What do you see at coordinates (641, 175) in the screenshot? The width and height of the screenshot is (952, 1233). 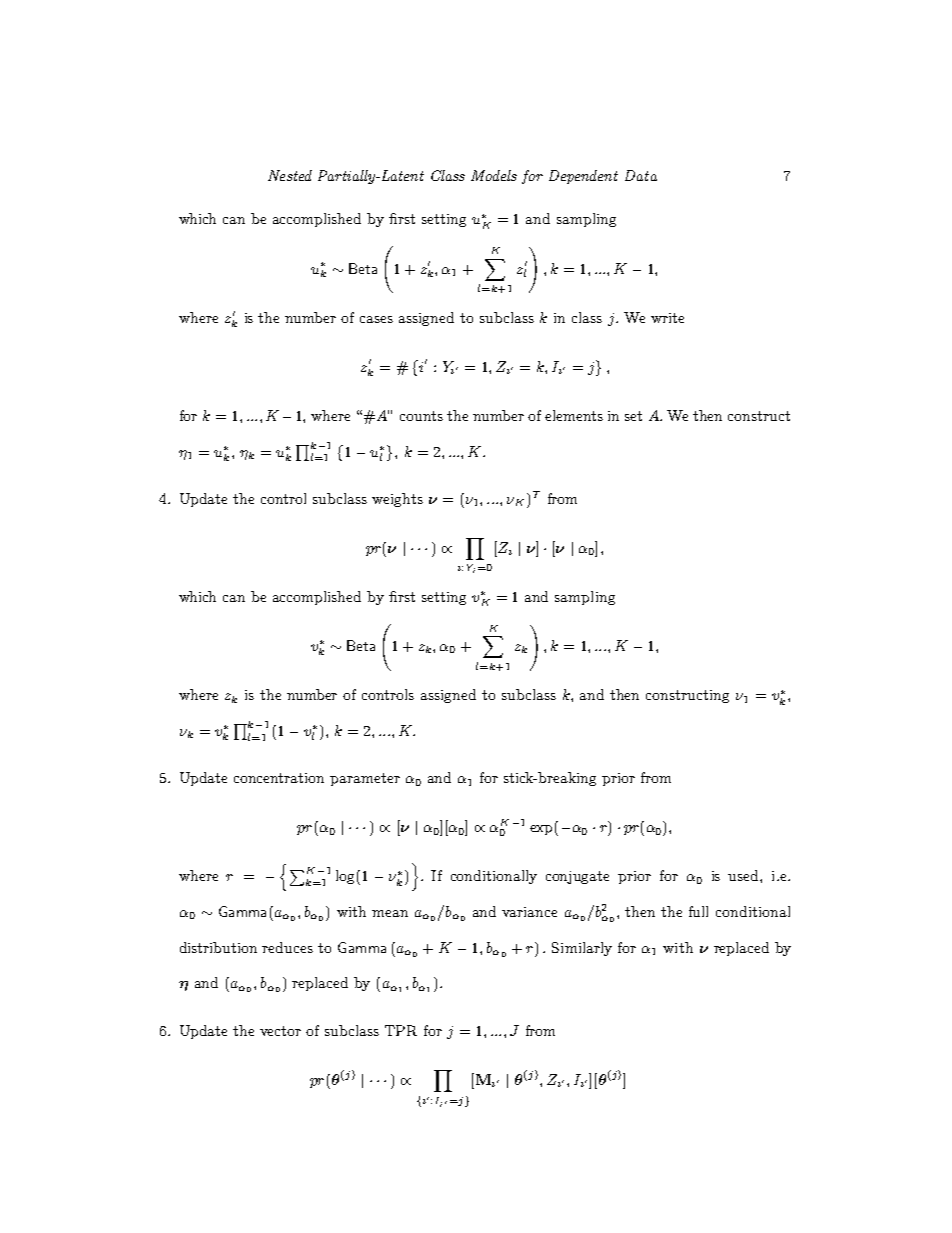 I see `Data` at bounding box center [641, 175].
